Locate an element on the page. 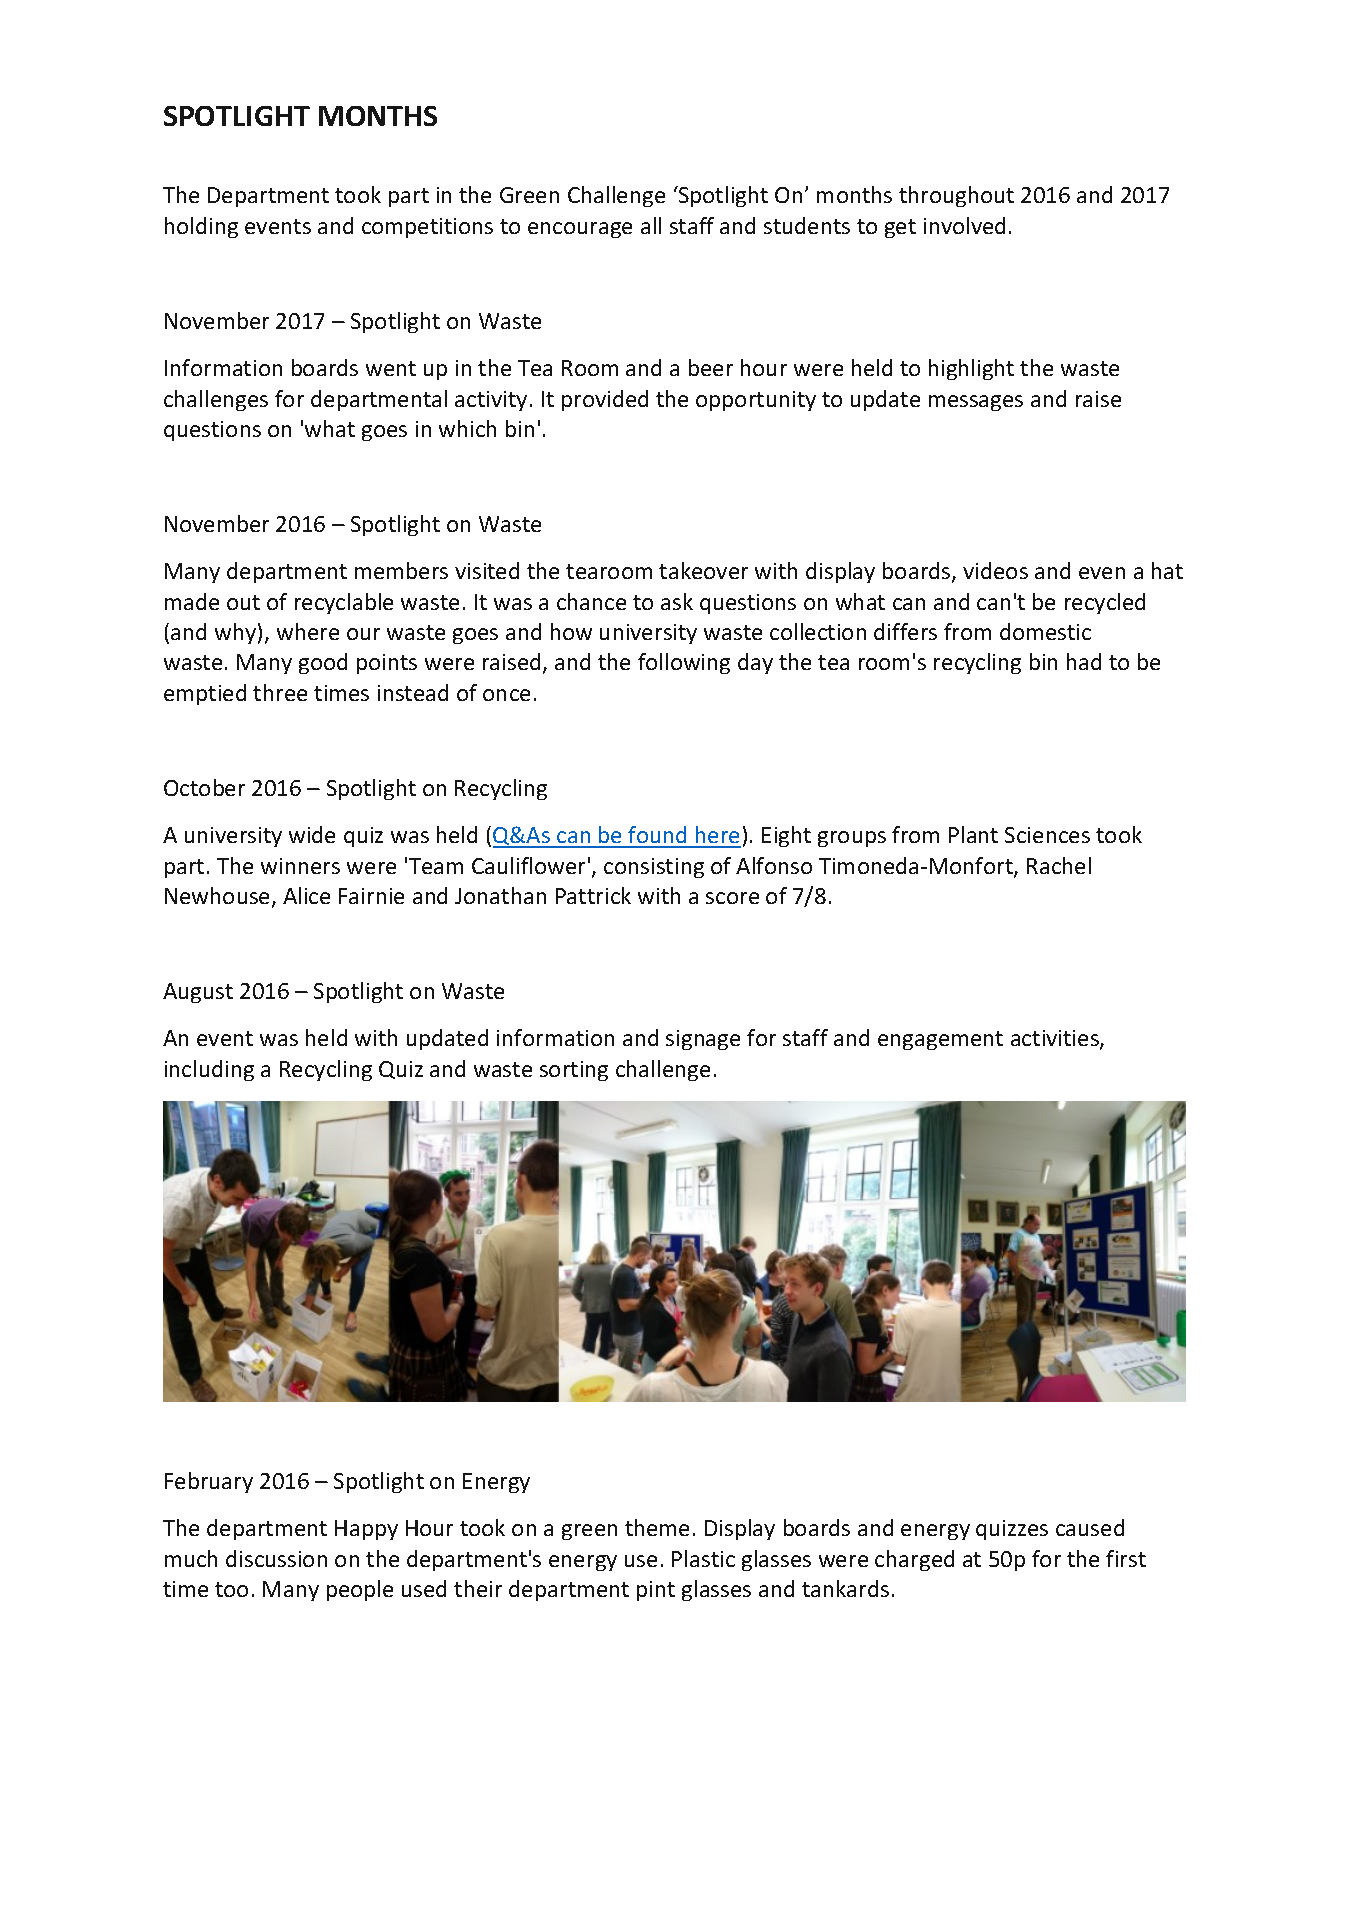  Alice is located at coordinates (306, 895).
